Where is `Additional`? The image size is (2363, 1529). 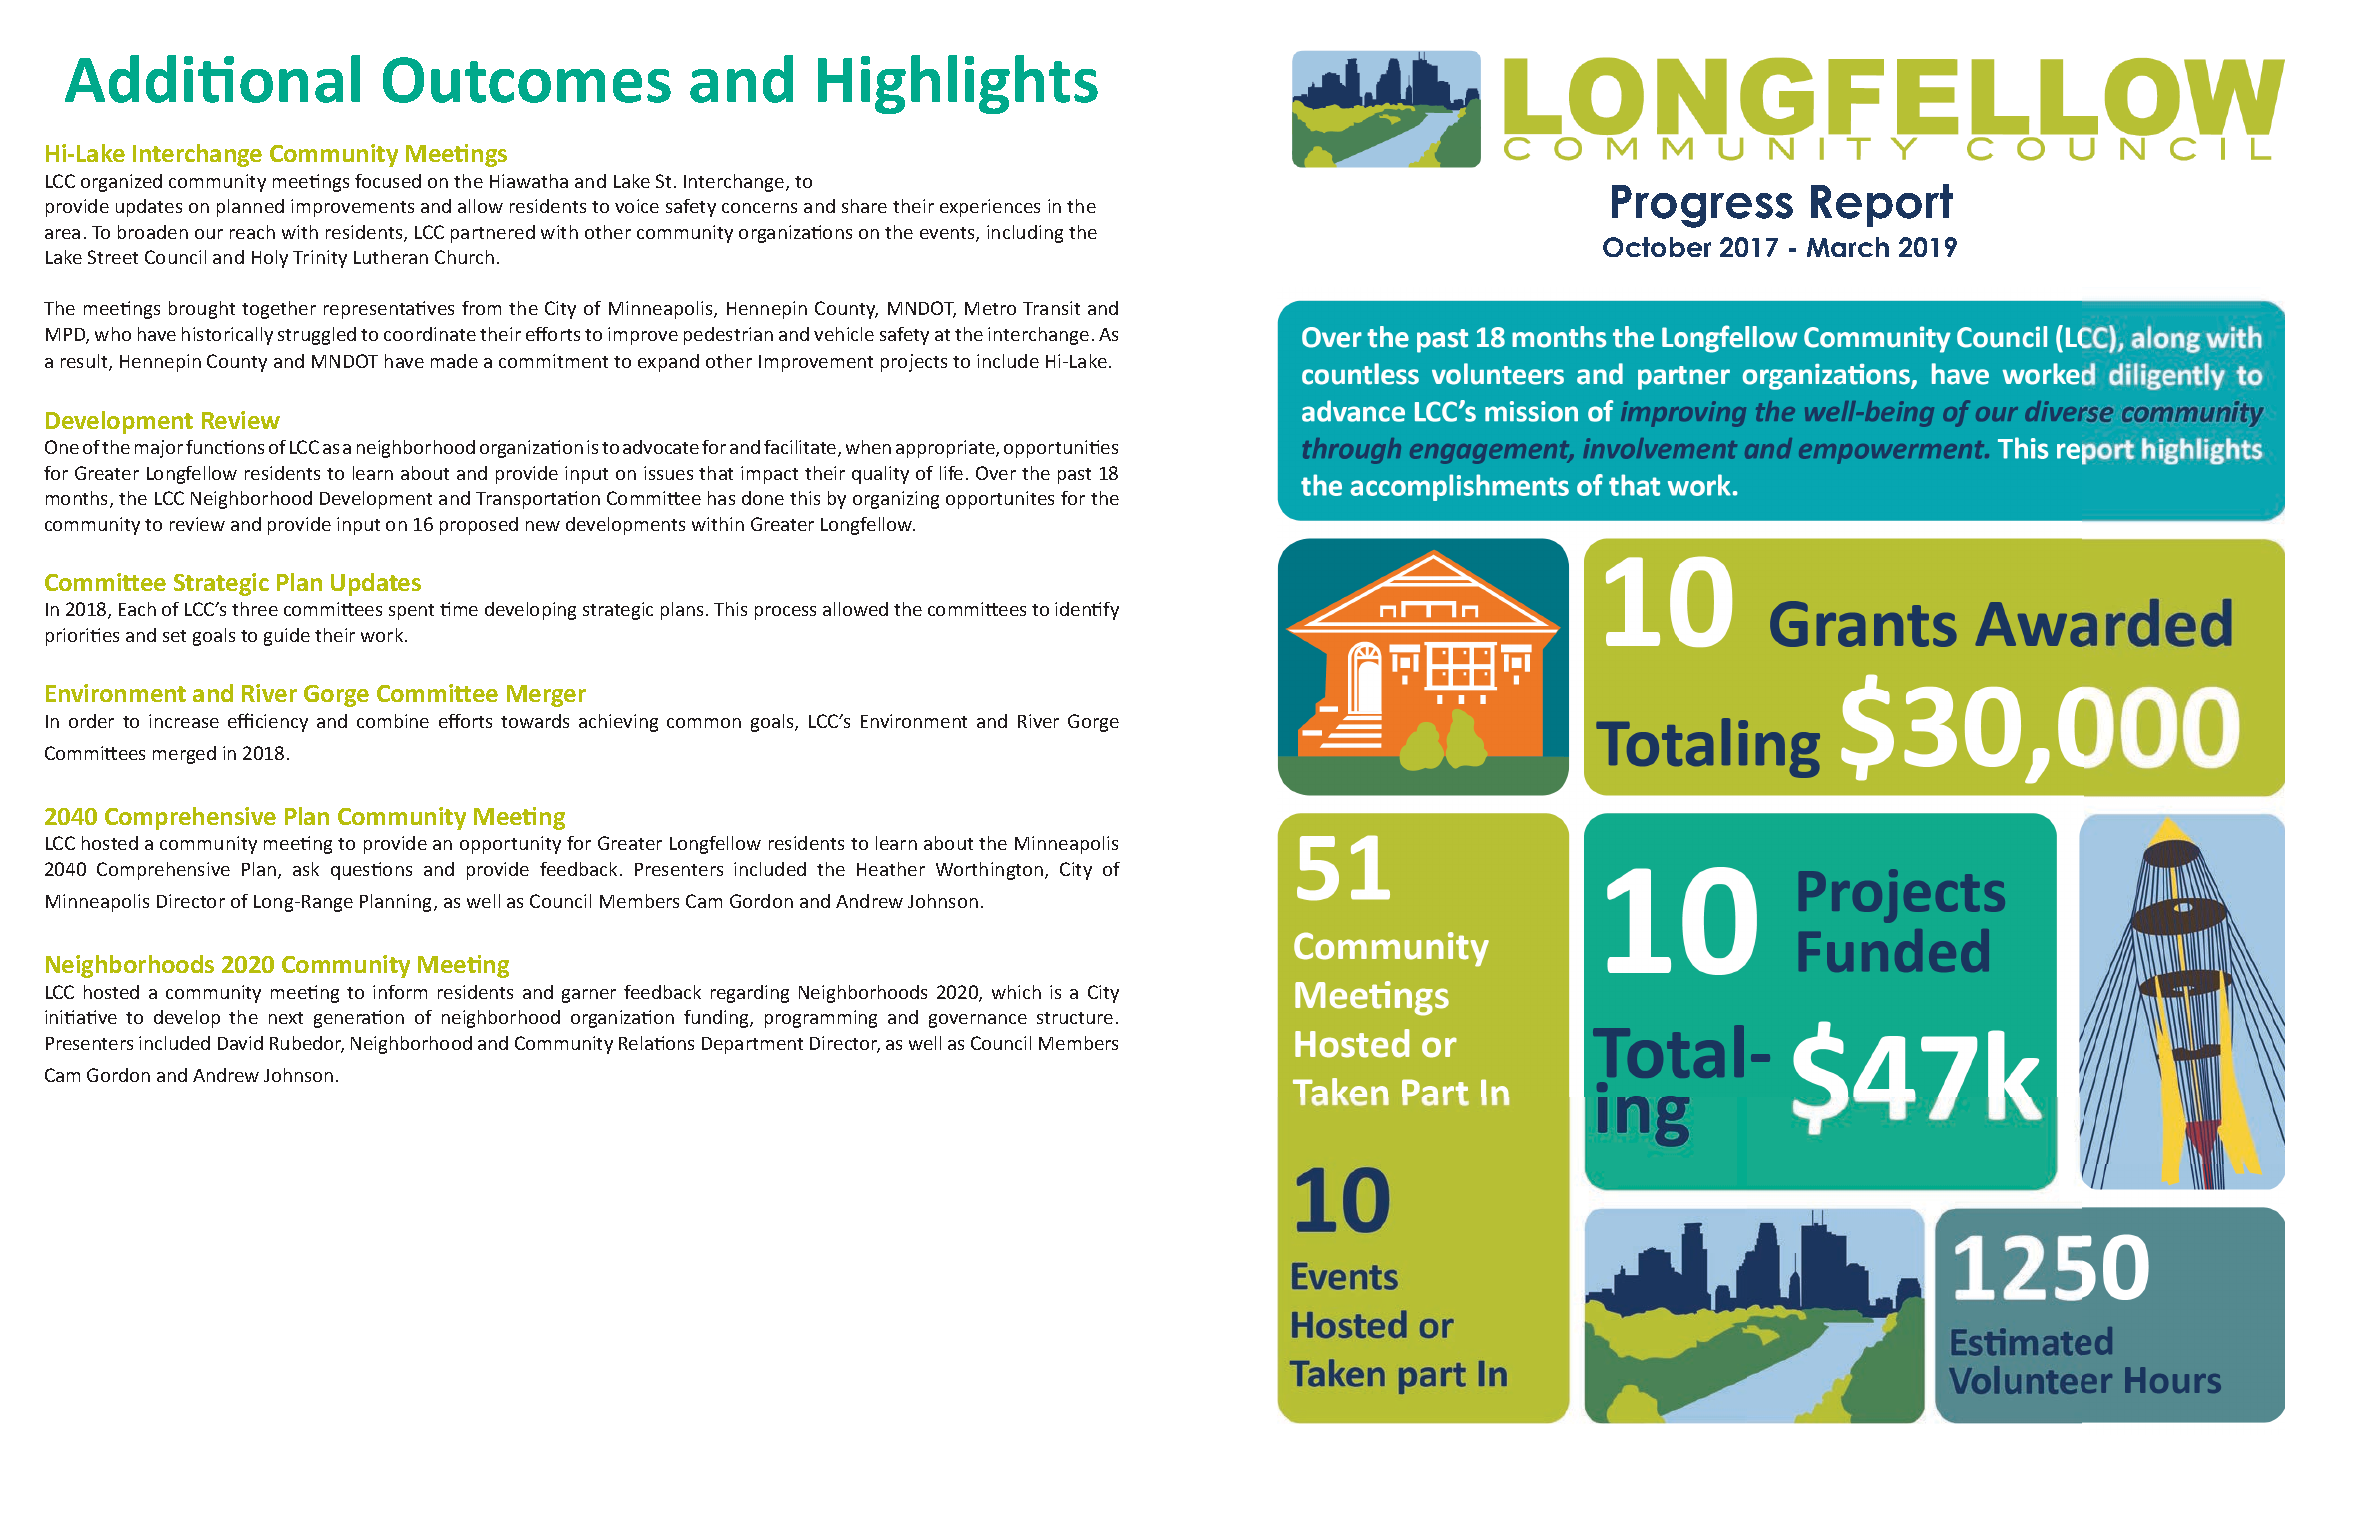
Additional is located at coordinates (212, 79).
